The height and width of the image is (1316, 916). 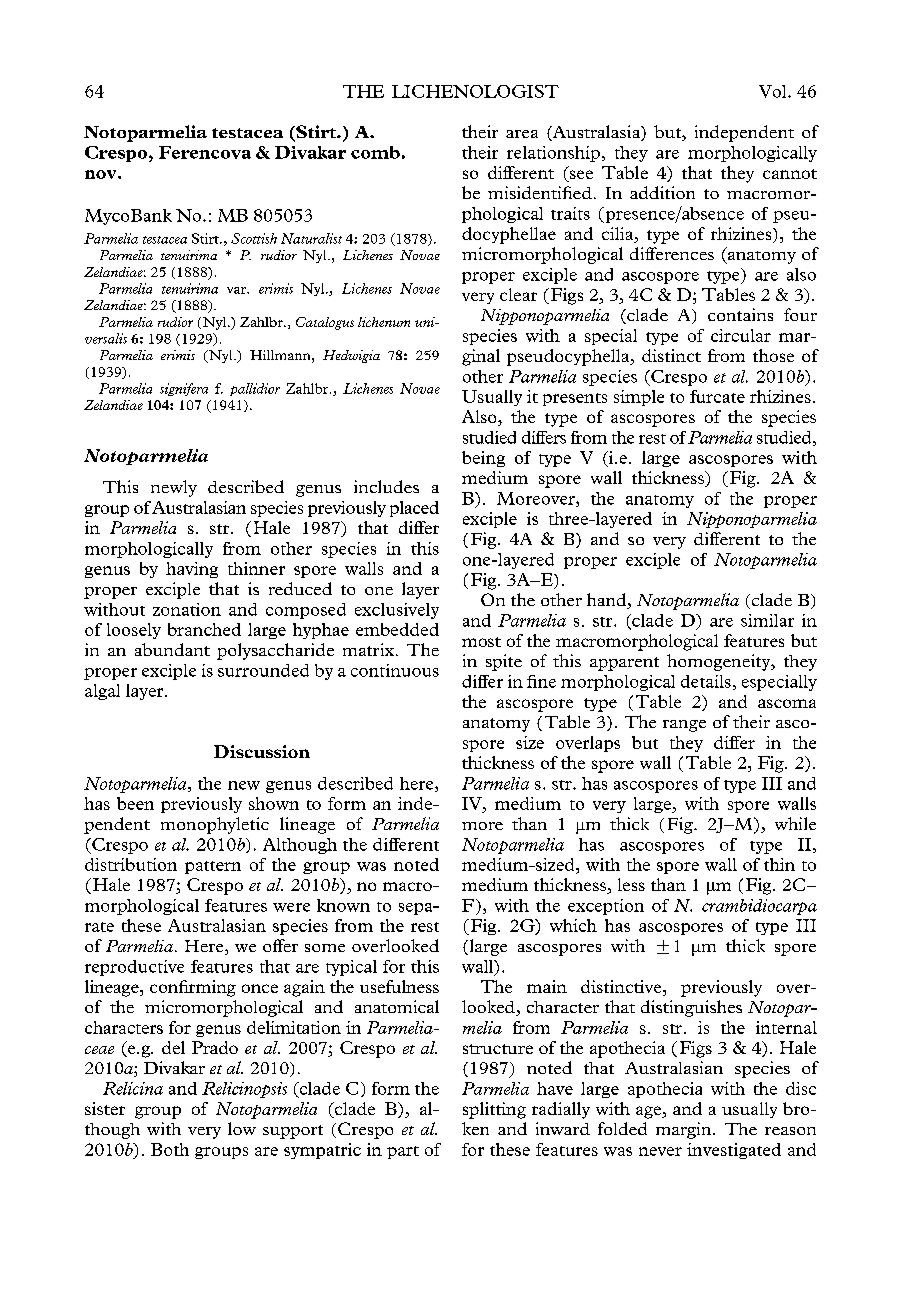 I want to click on Vol, so click(x=774, y=91).
